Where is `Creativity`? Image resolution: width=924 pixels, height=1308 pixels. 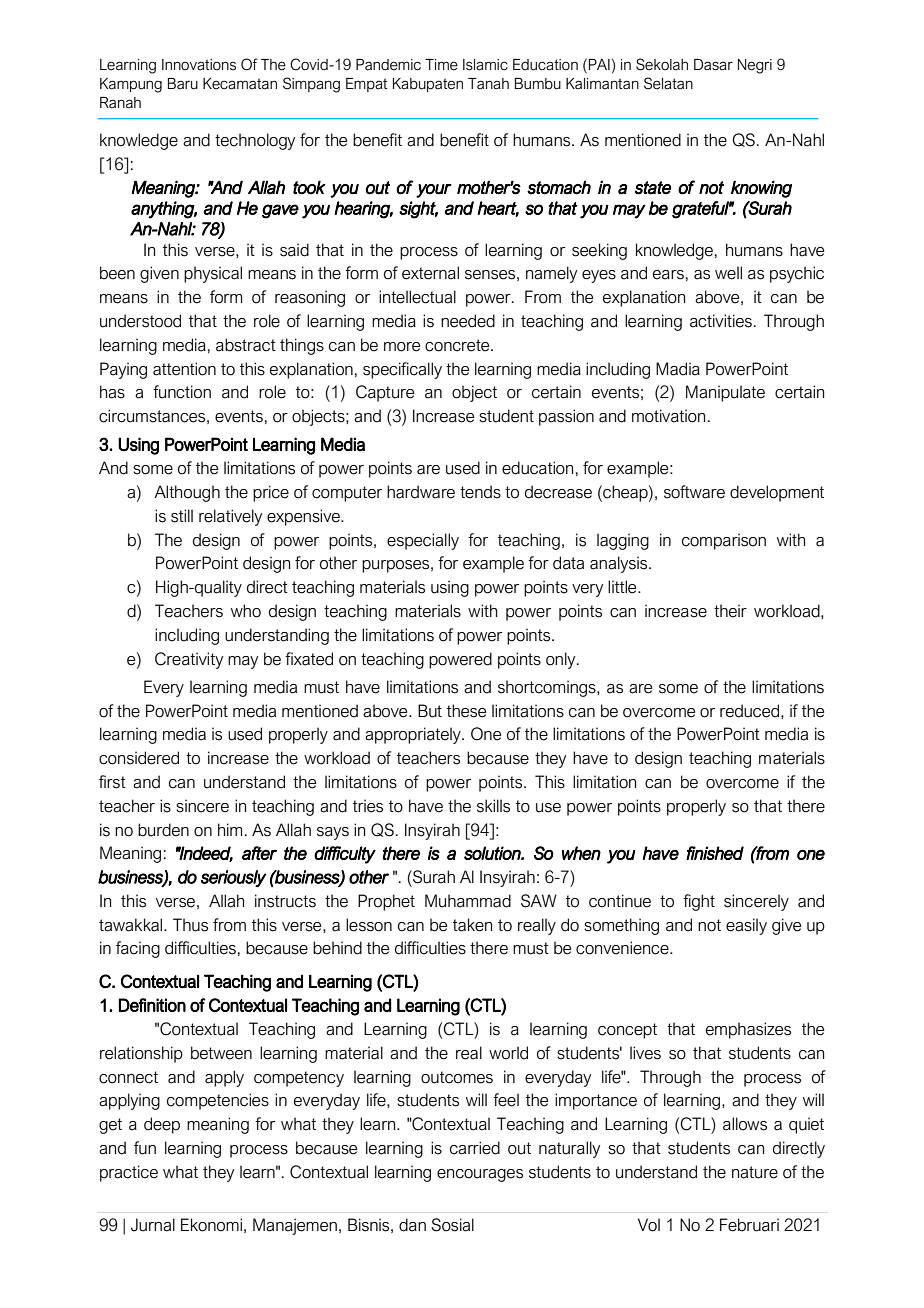 Creativity is located at coordinates (189, 660).
